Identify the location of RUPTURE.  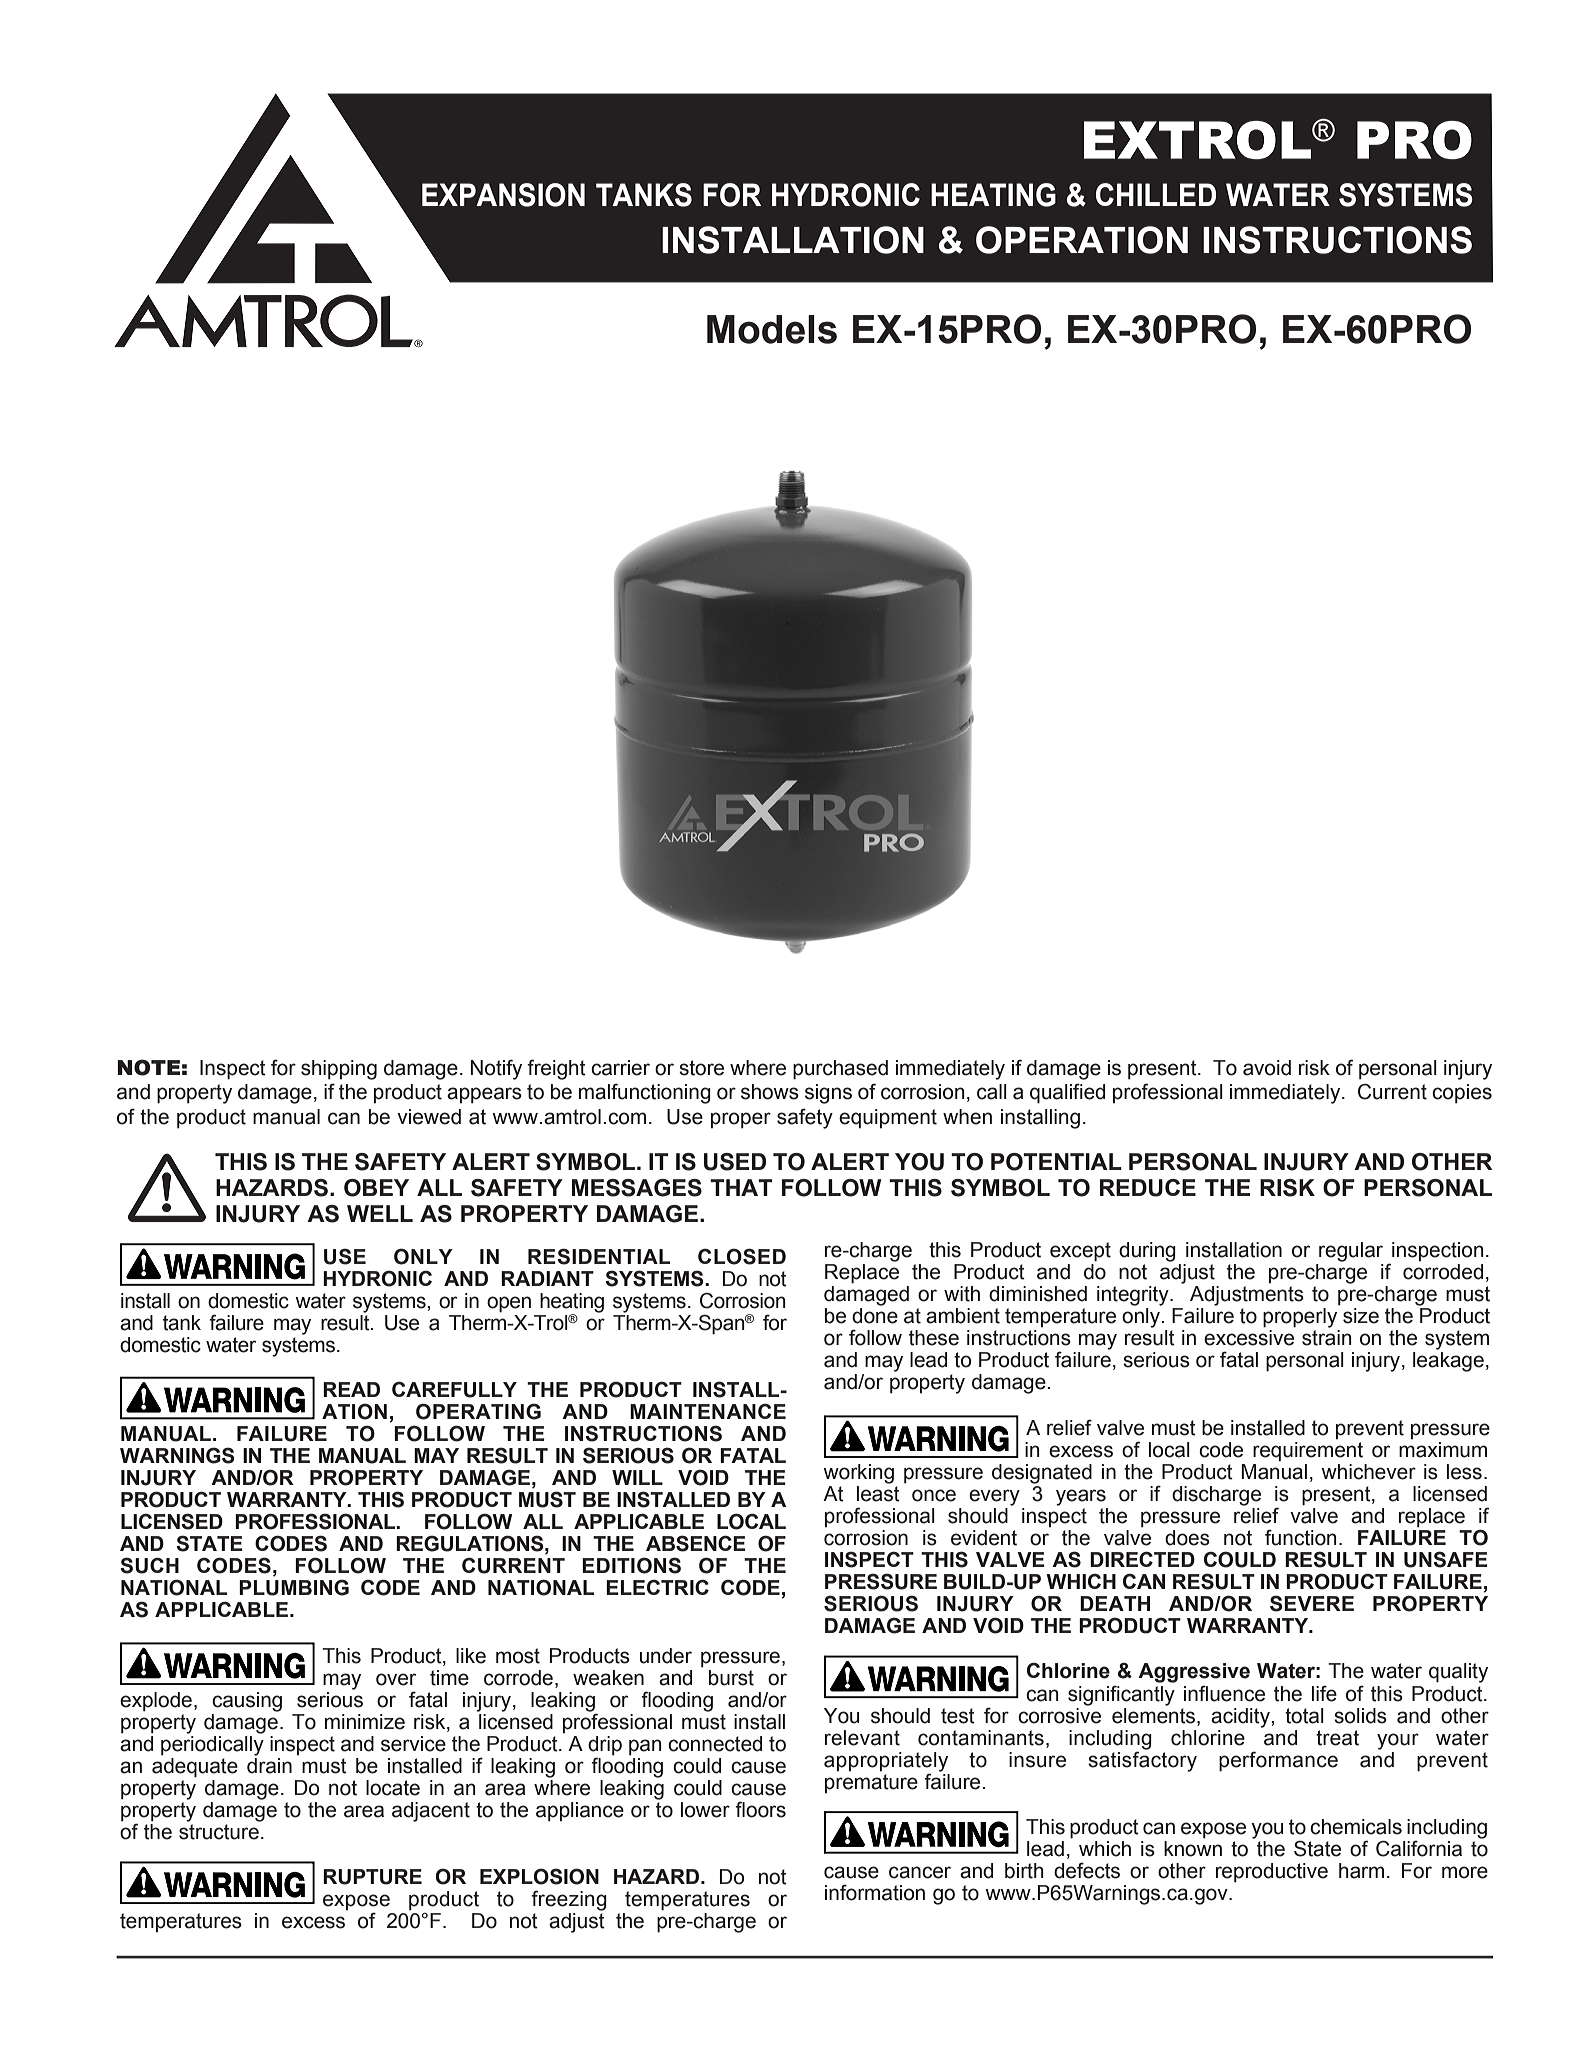
(372, 1877).
